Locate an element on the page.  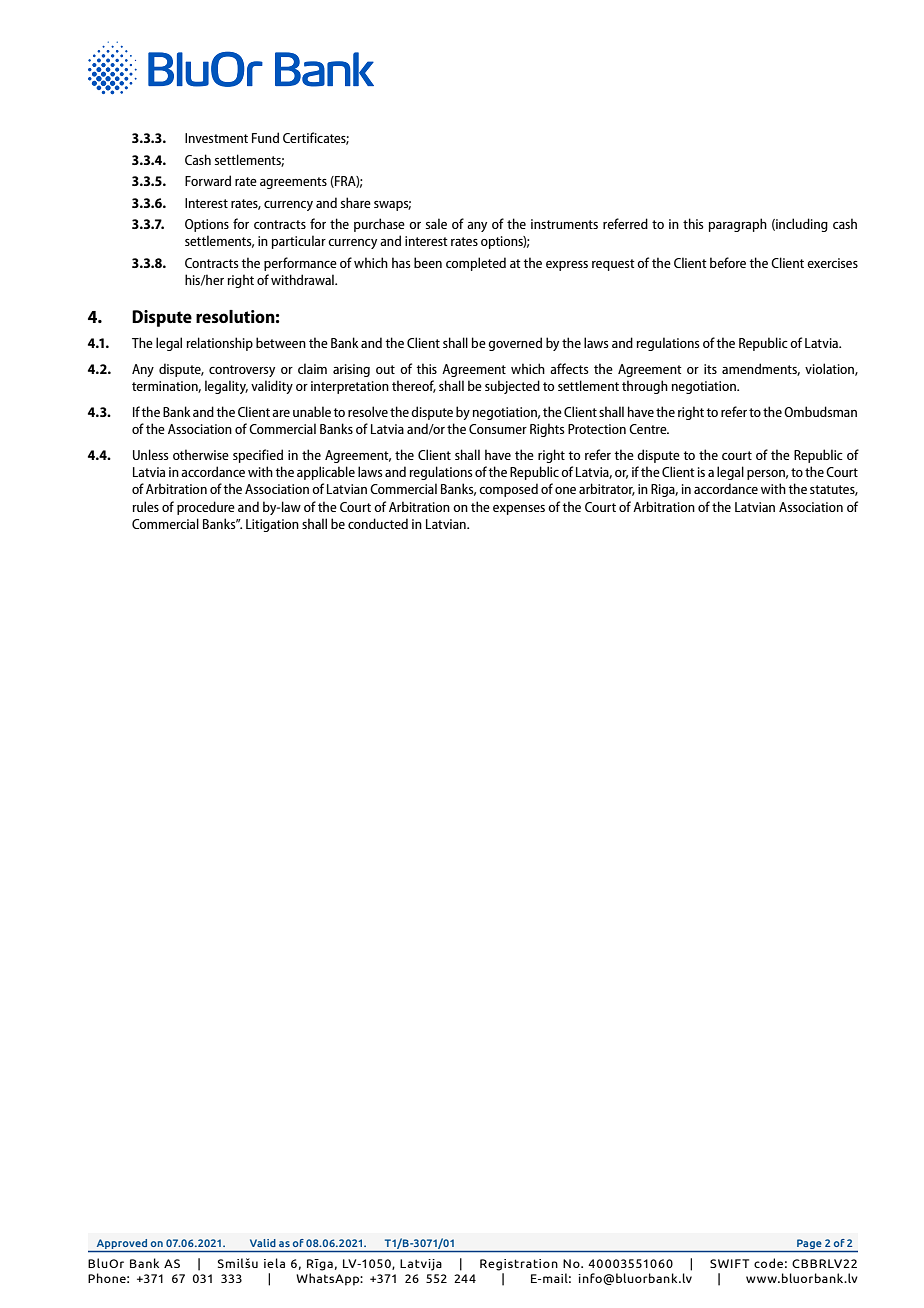
arbitrator is located at coordinates (607, 489).
